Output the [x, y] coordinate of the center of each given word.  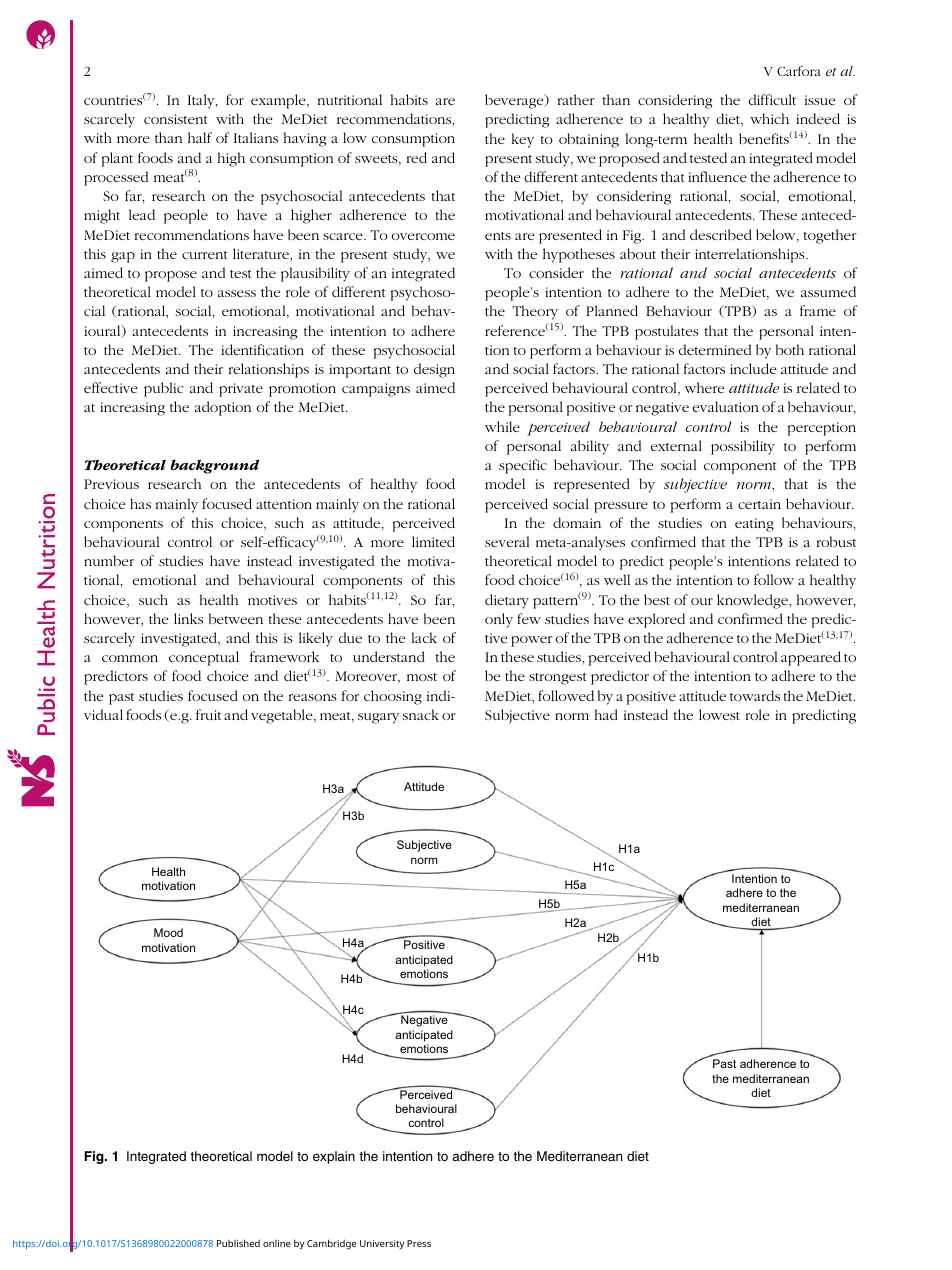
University [382, 1245]
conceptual [204, 658]
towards [755, 695]
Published [238, 1243]
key [523, 140]
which [769, 118]
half [200, 137]
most [422, 677]
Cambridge [331, 1244]
